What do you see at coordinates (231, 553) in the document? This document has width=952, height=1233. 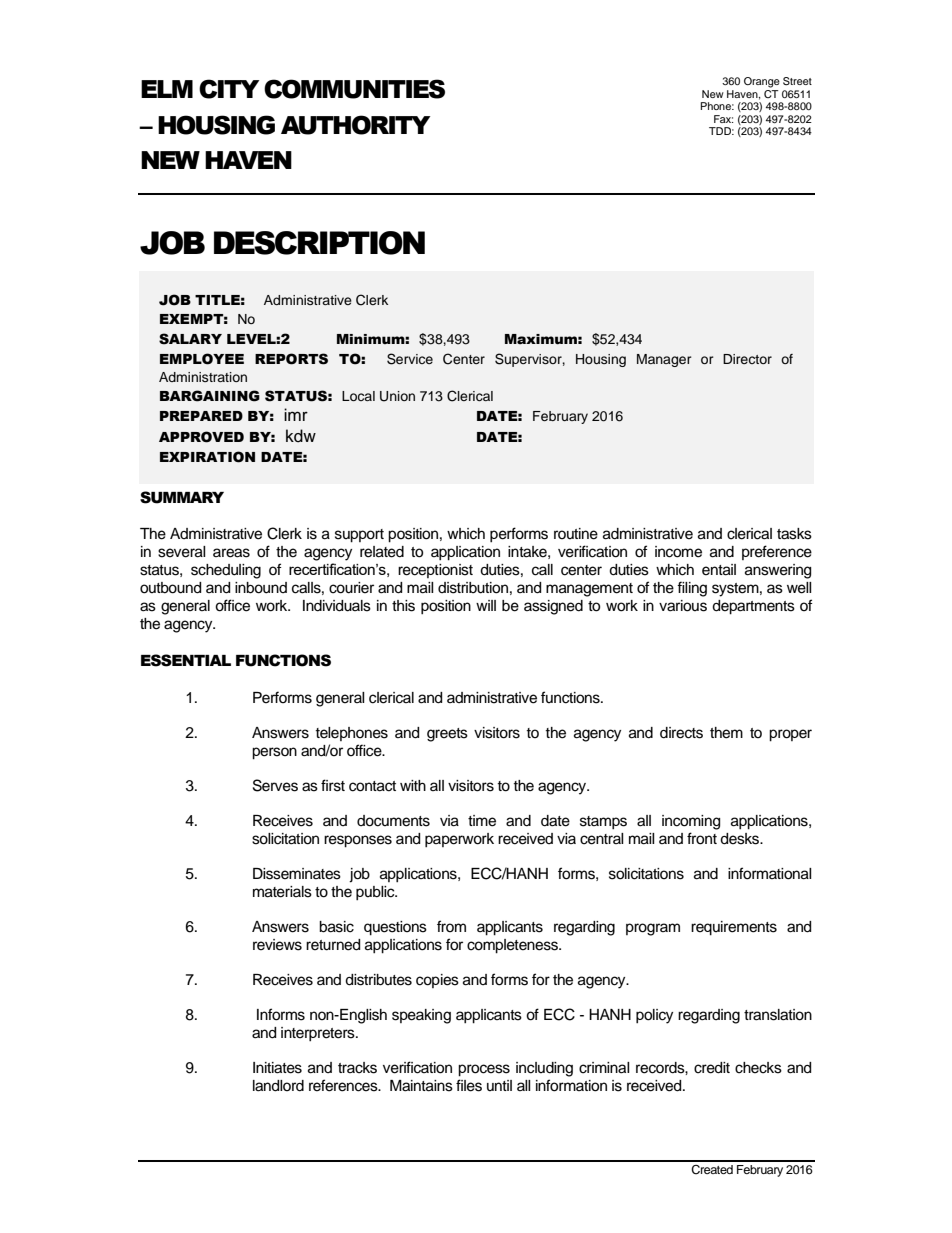 I see `areas` at bounding box center [231, 553].
